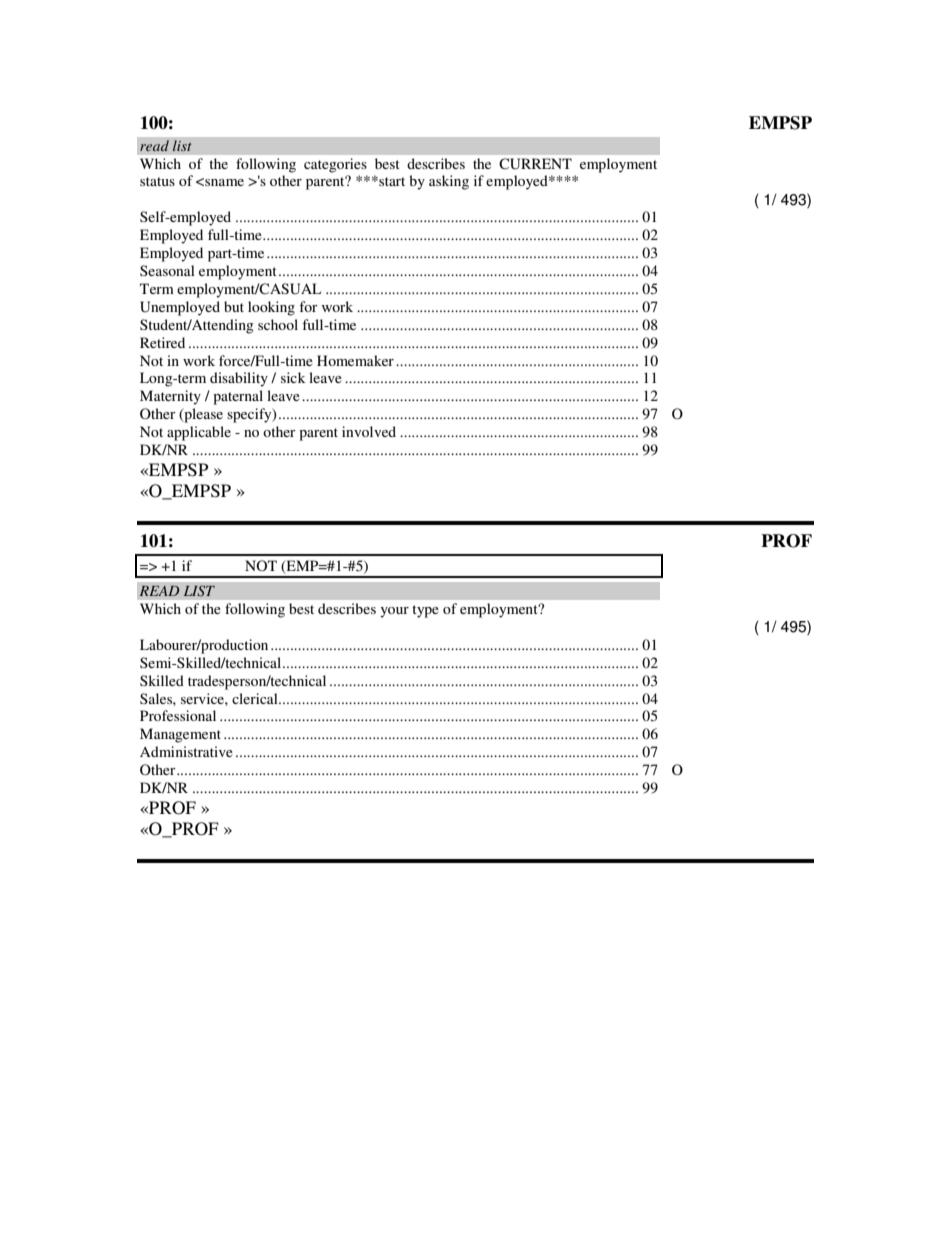 This screenshot has width=952, height=1233. What do you see at coordinates (449, 182) in the screenshot?
I see `asking` at bounding box center [449, 182].
